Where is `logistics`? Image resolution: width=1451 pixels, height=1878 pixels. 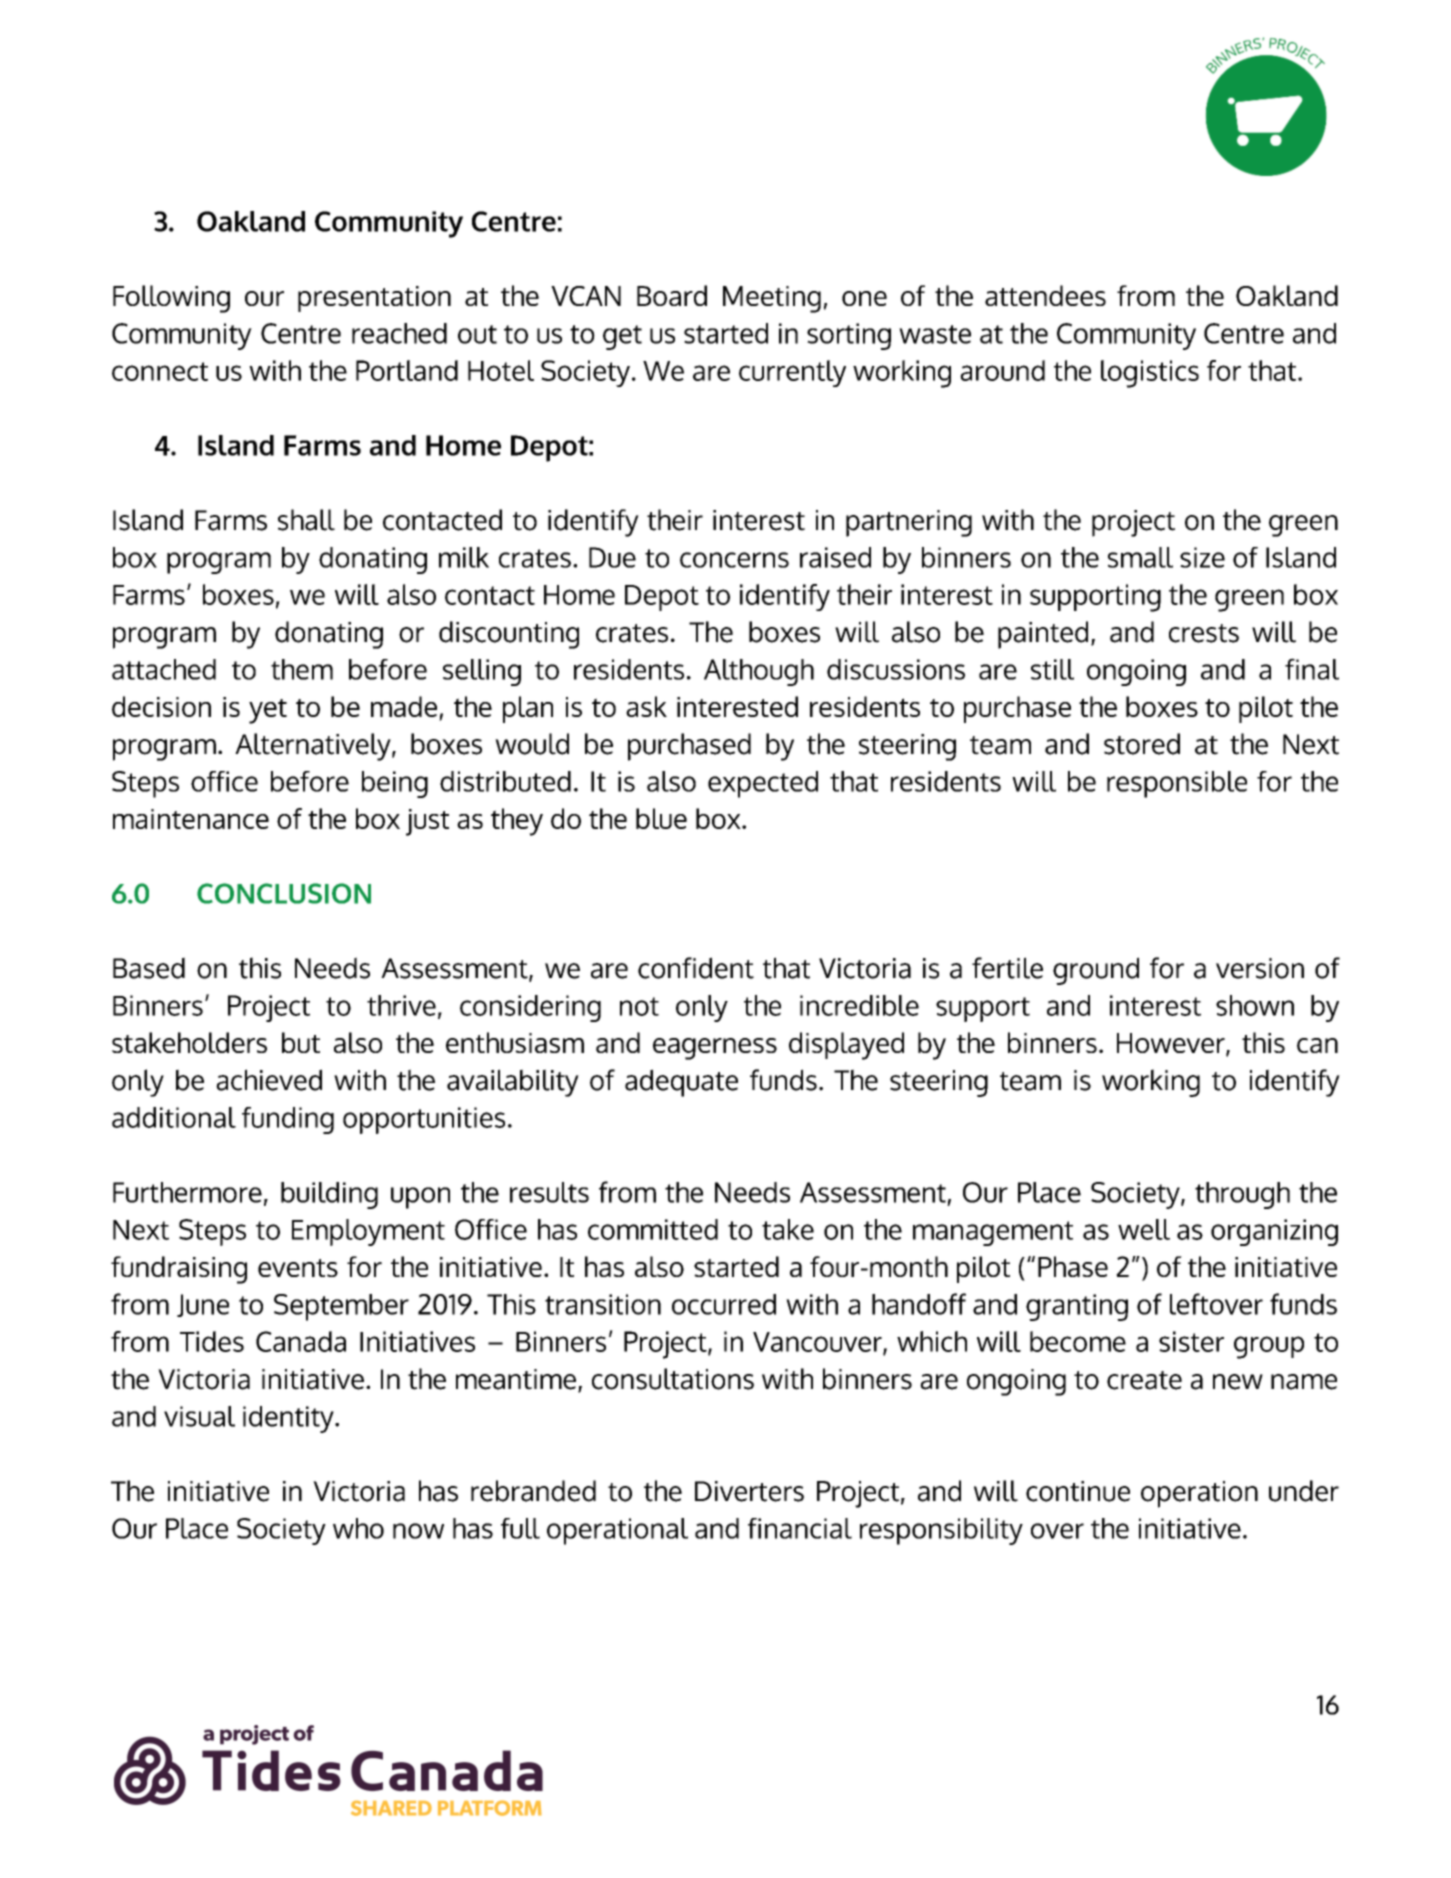
logistics is located at coordinates (1150, 374).
